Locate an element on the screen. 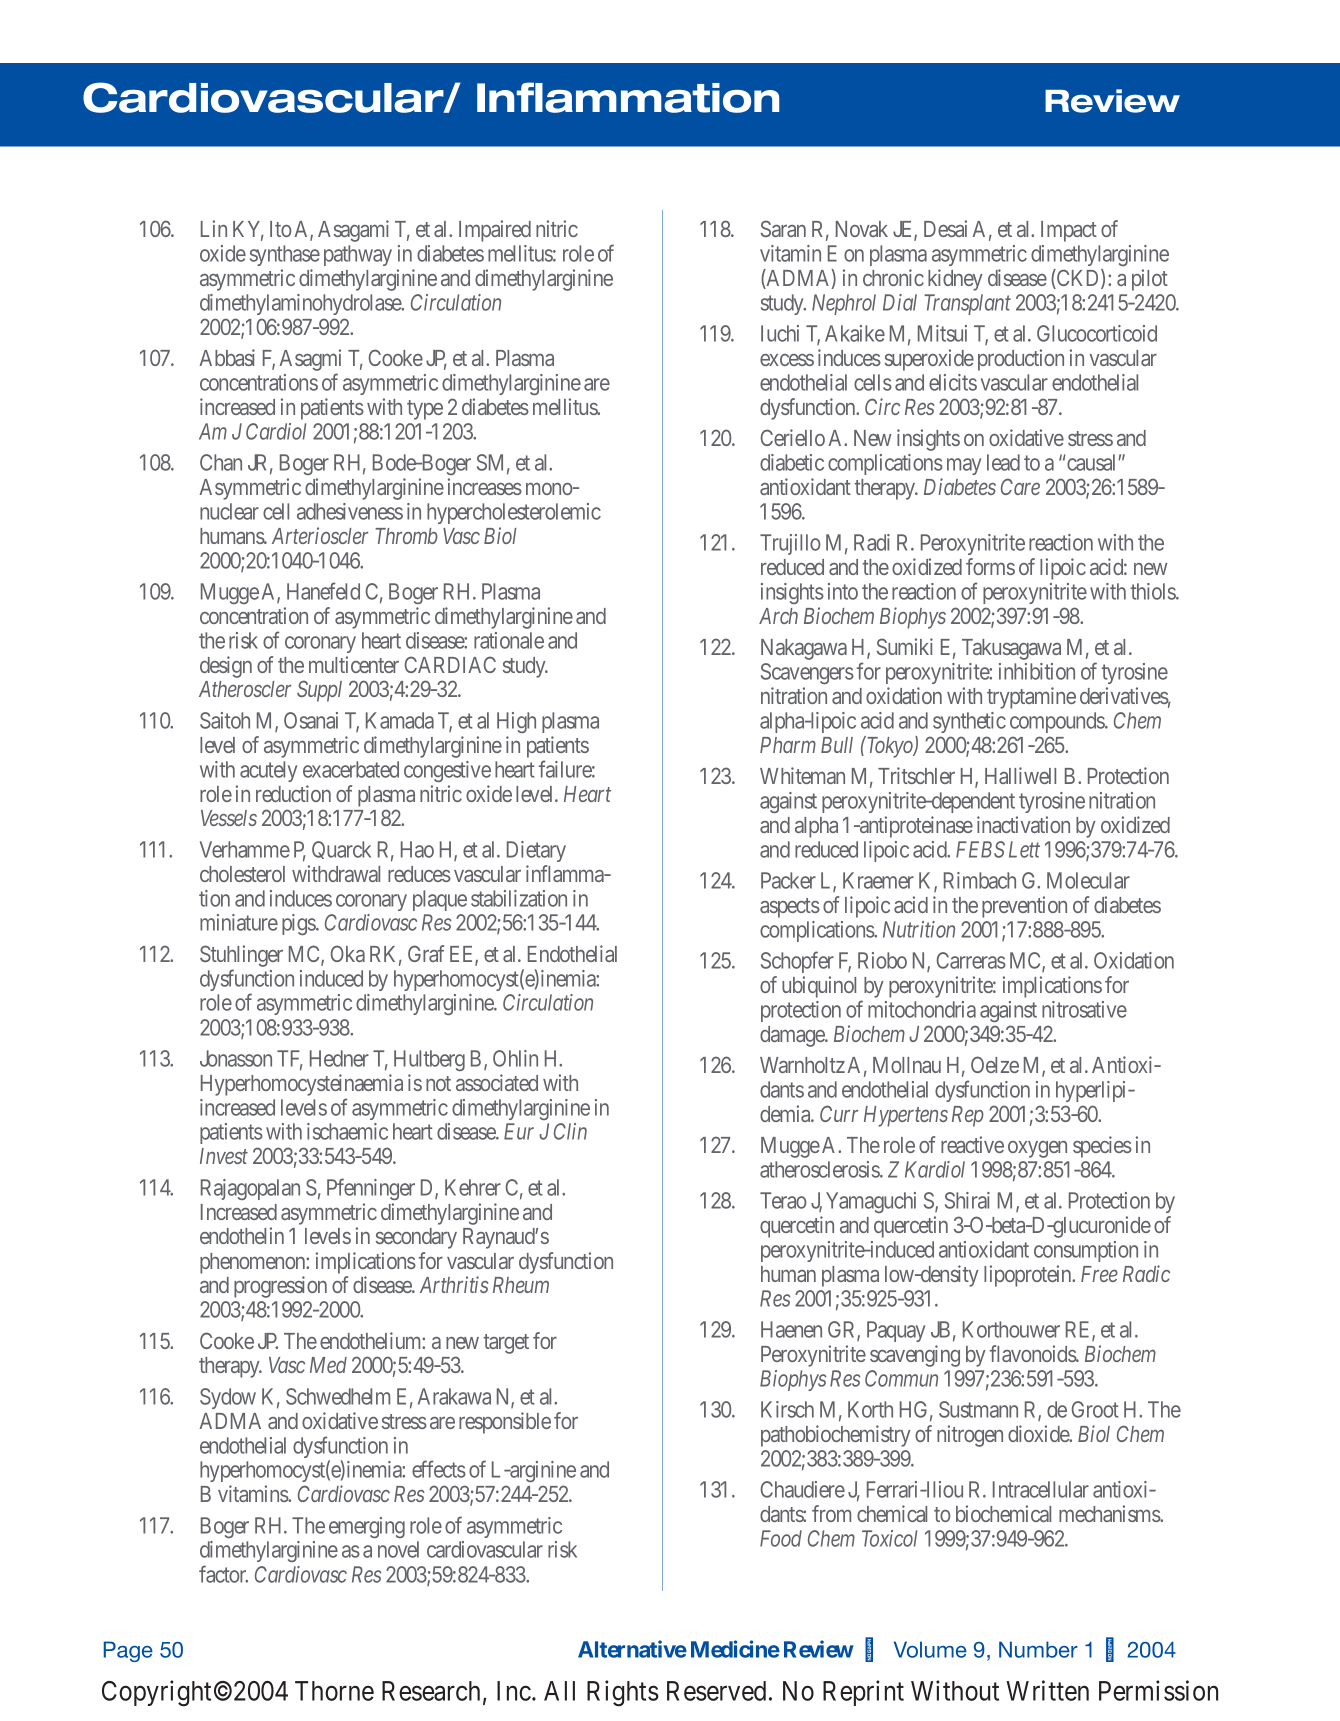 The width and height of the screenshot is (1340, 1721). synthase is located at coordinates (285, 255).
